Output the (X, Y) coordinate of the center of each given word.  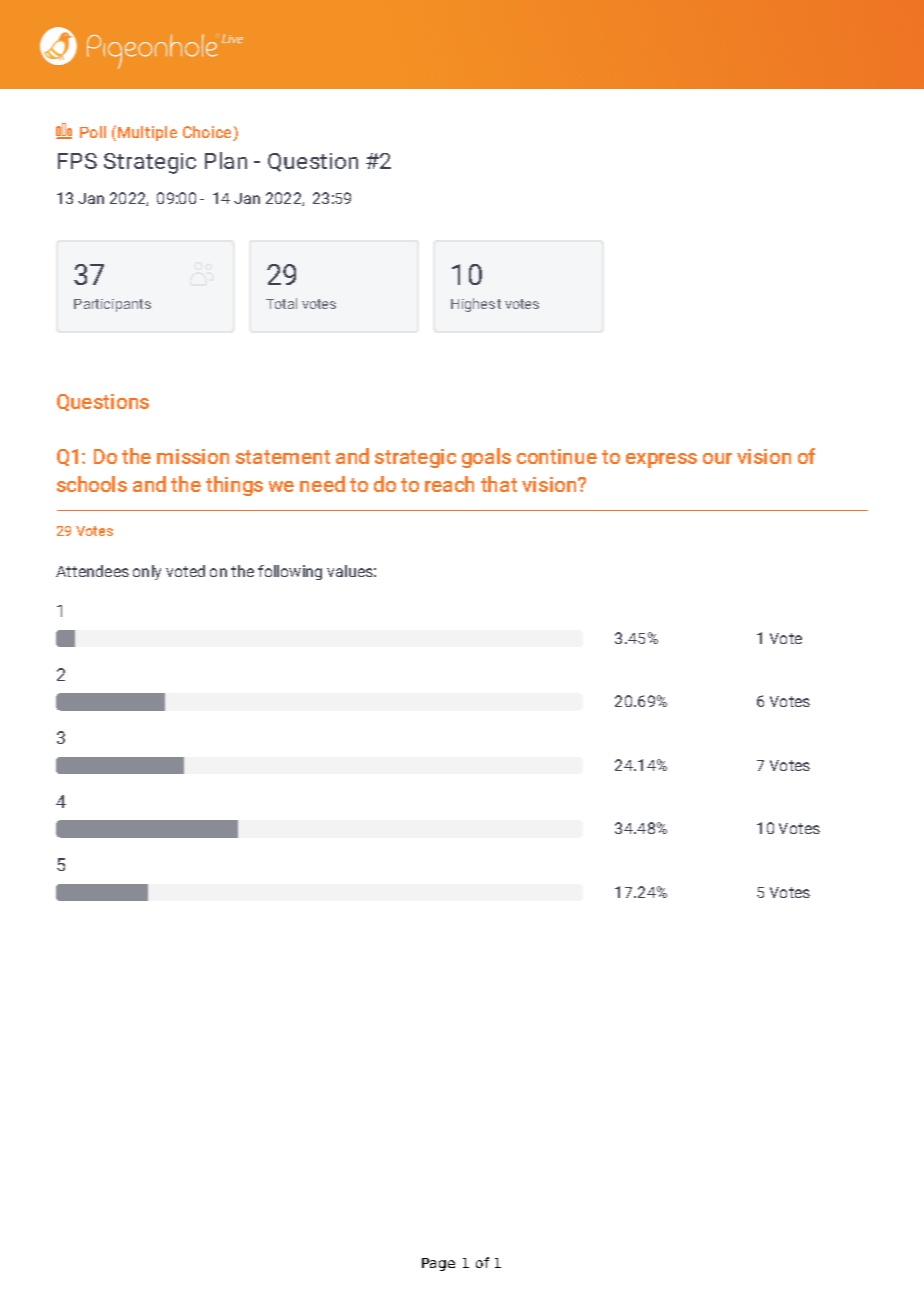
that (499, 484)
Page (438, 1264)
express (661, 460)
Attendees (92, 571)
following (290, 572)
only (147, 572)
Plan (226, 160)
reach (449, 484)
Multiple (147, 133)
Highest (476, 305)
